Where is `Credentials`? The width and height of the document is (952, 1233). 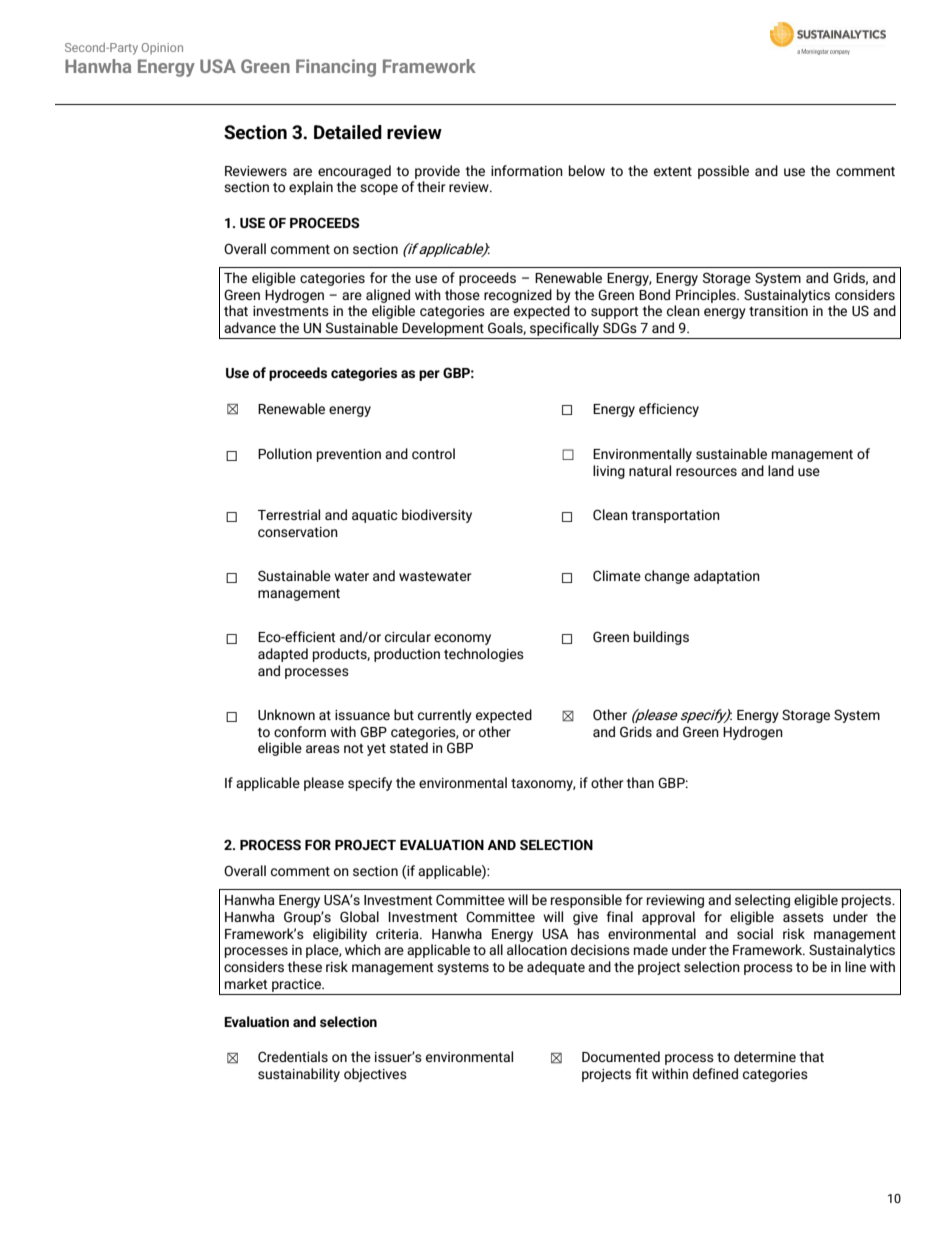 Credentials is located at coordinates (293, 1056).
